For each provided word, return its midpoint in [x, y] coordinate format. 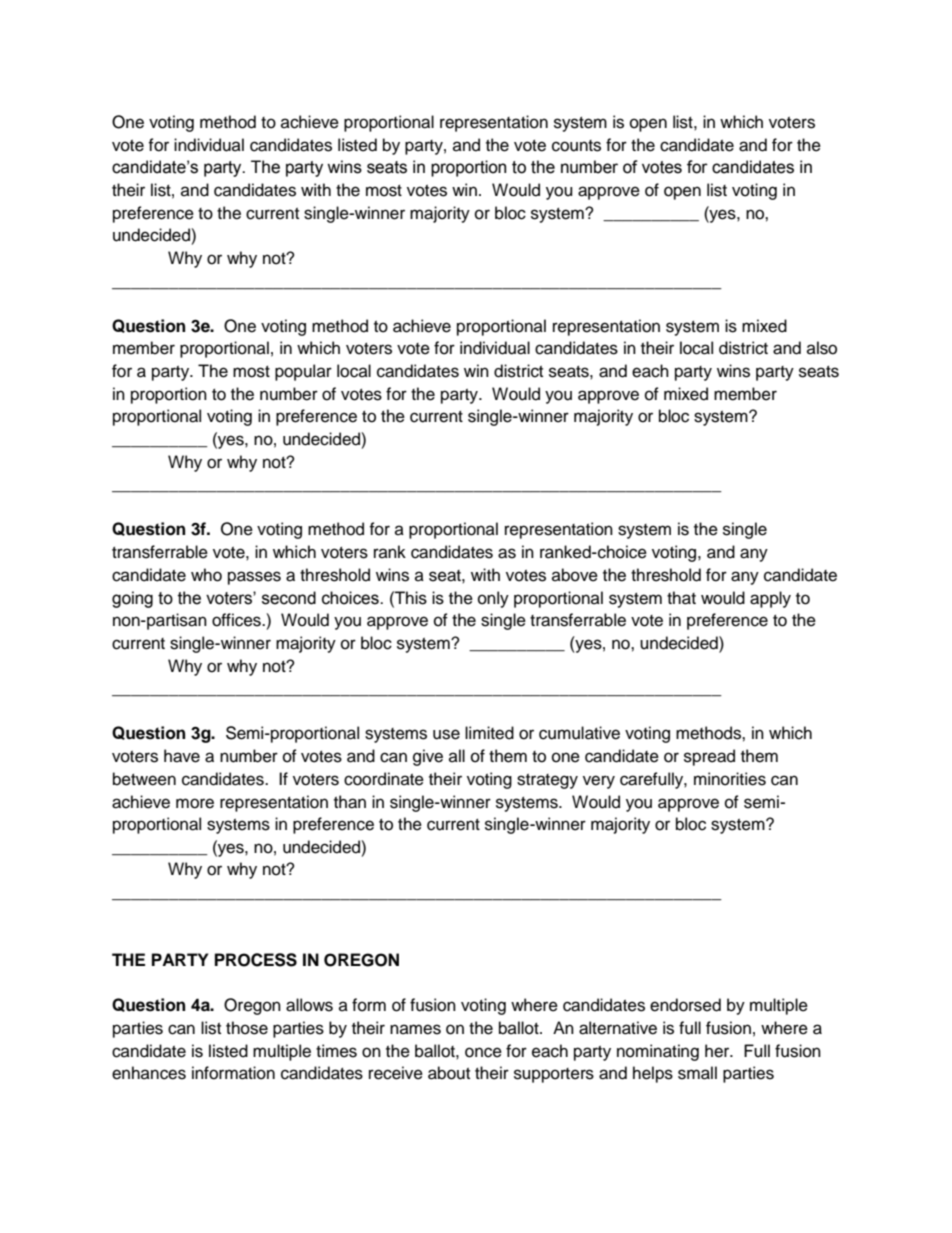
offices [237, 620]
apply [770, 599]
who [206, 575]
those [247, 1028]
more [195, 803]
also [822, 348]
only [493, 599]
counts [576, 146]
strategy [547, 781]
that [681, 598]
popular [303, 372]
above [575, 575]
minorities [730, 779]
